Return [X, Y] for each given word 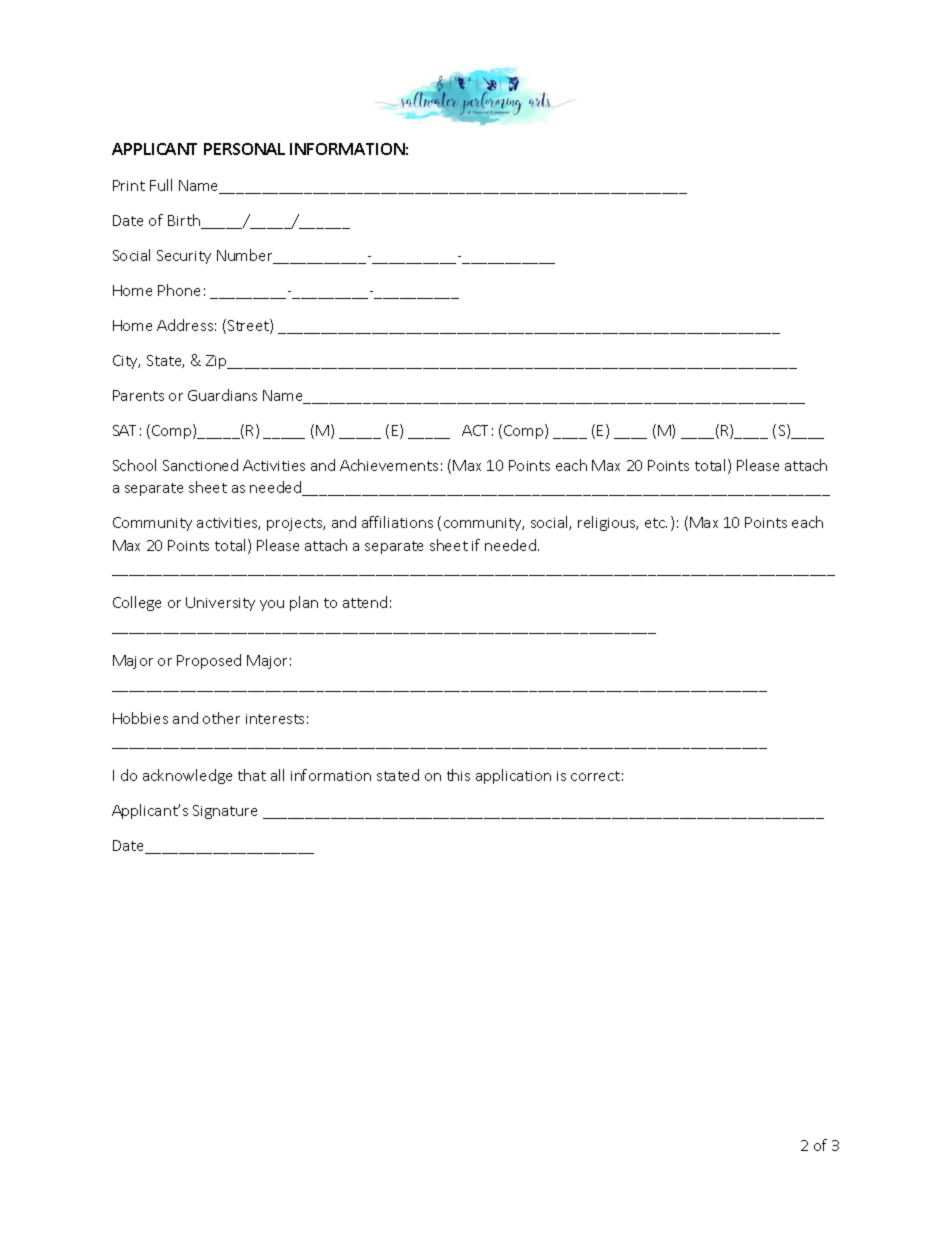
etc [656, 523]
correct [595, 776]
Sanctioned [200, 465]
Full [161, 185]
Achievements [389, 465]
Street [248, 326]
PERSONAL [244, 149]
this [458, 775]
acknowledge [187, 776]
